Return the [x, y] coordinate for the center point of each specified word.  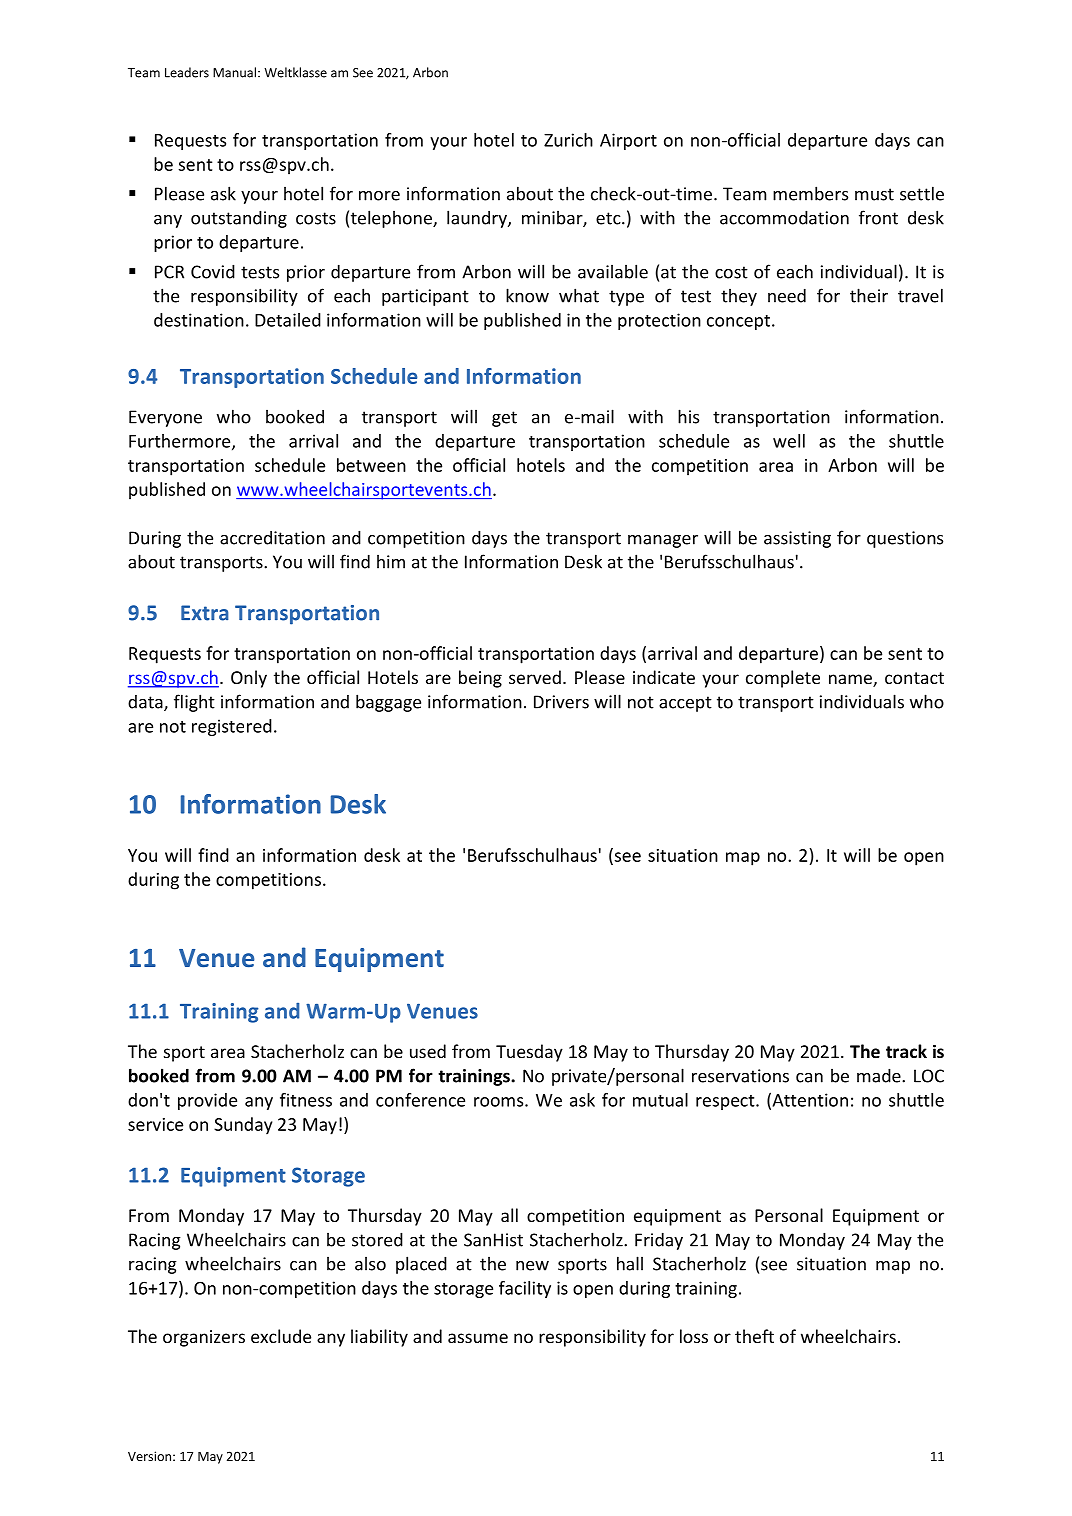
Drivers [561, 702]
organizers [204, 1338]
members [810, 193]
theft [754, 1336]
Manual [234, 72]
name [851, 680]
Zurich [568, 140]
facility [525, 1289]
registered [232, 727]
